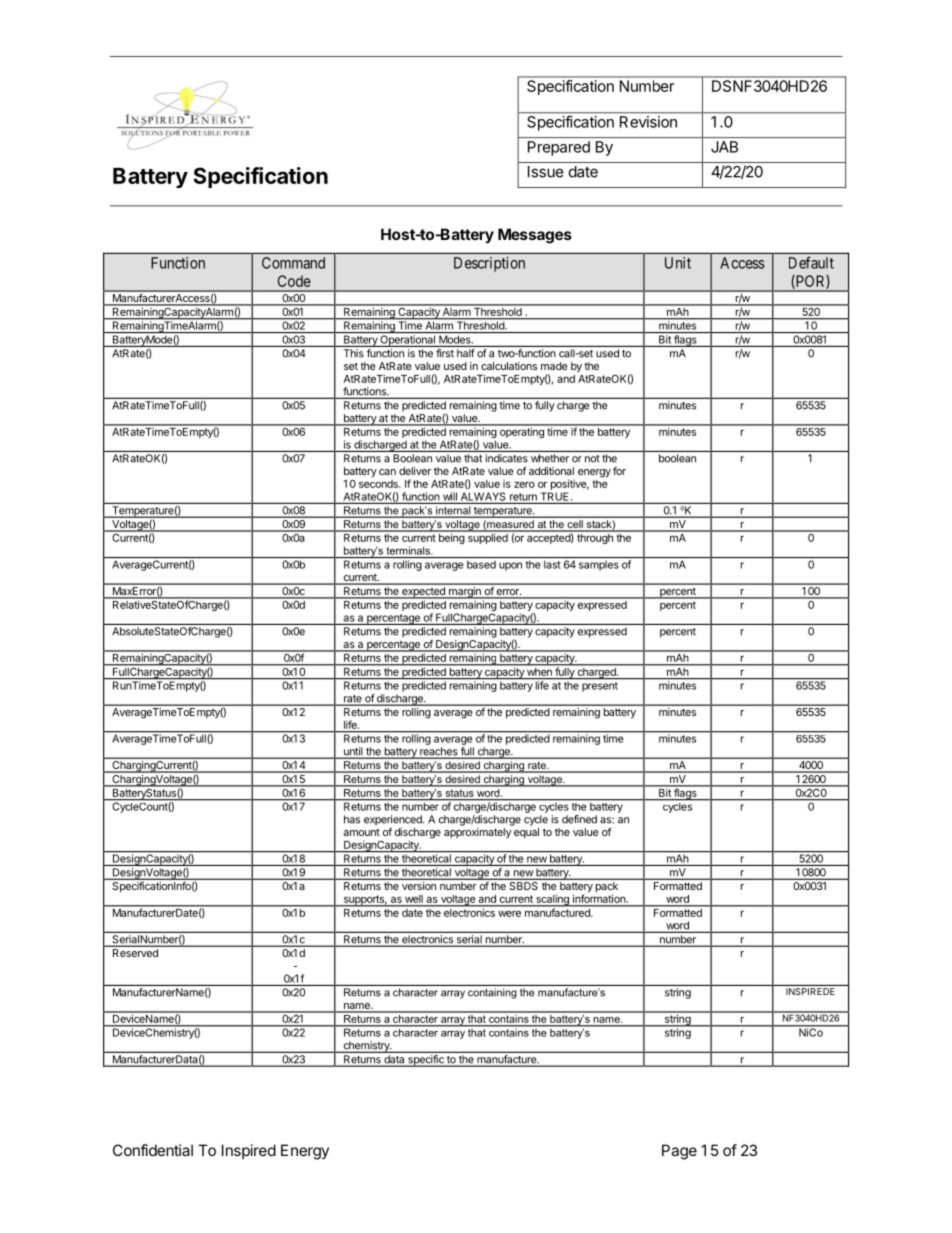  I want to click on will, so click(449, 497).
